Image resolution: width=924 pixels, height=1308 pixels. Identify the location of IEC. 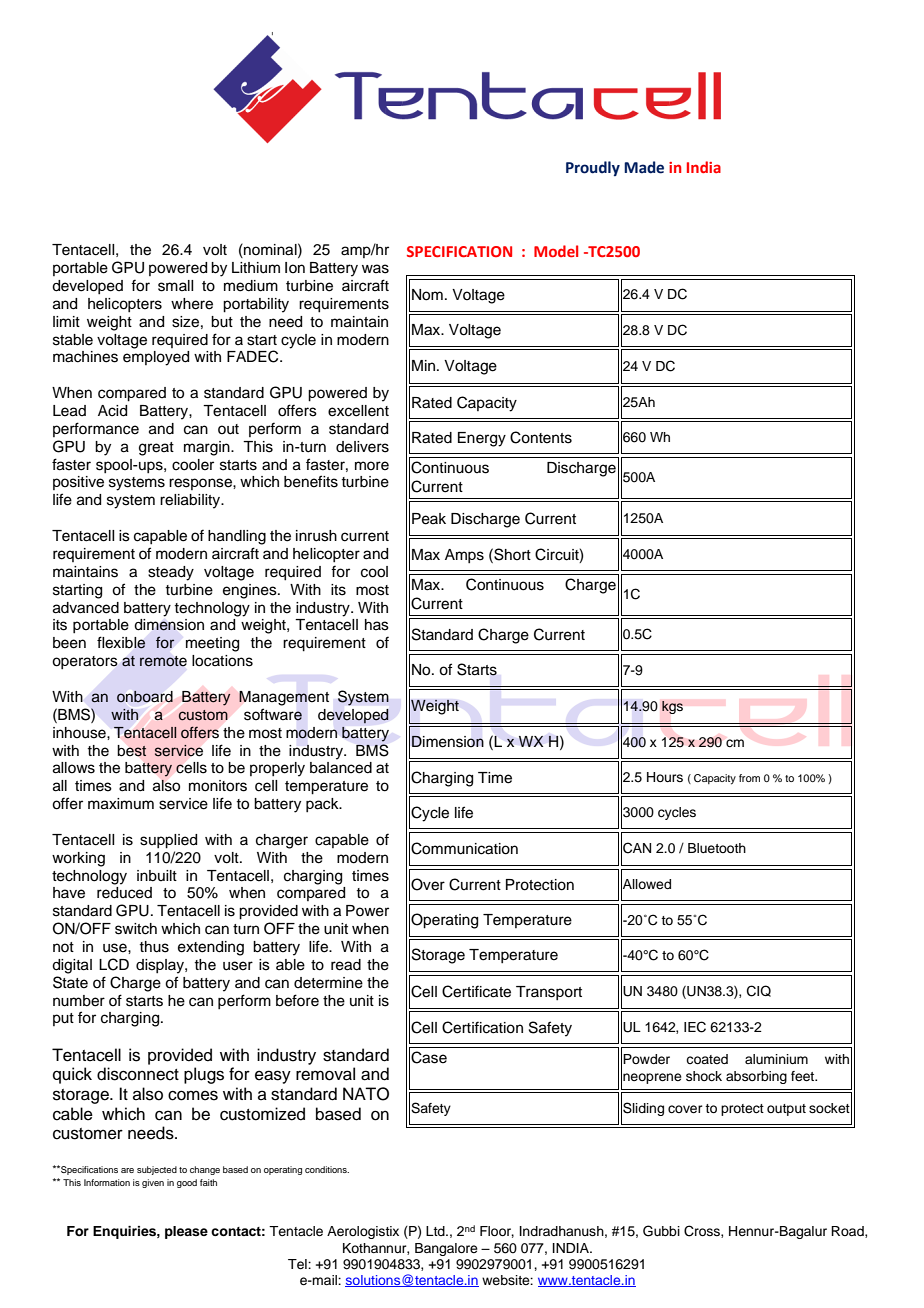
(695, 1027).
